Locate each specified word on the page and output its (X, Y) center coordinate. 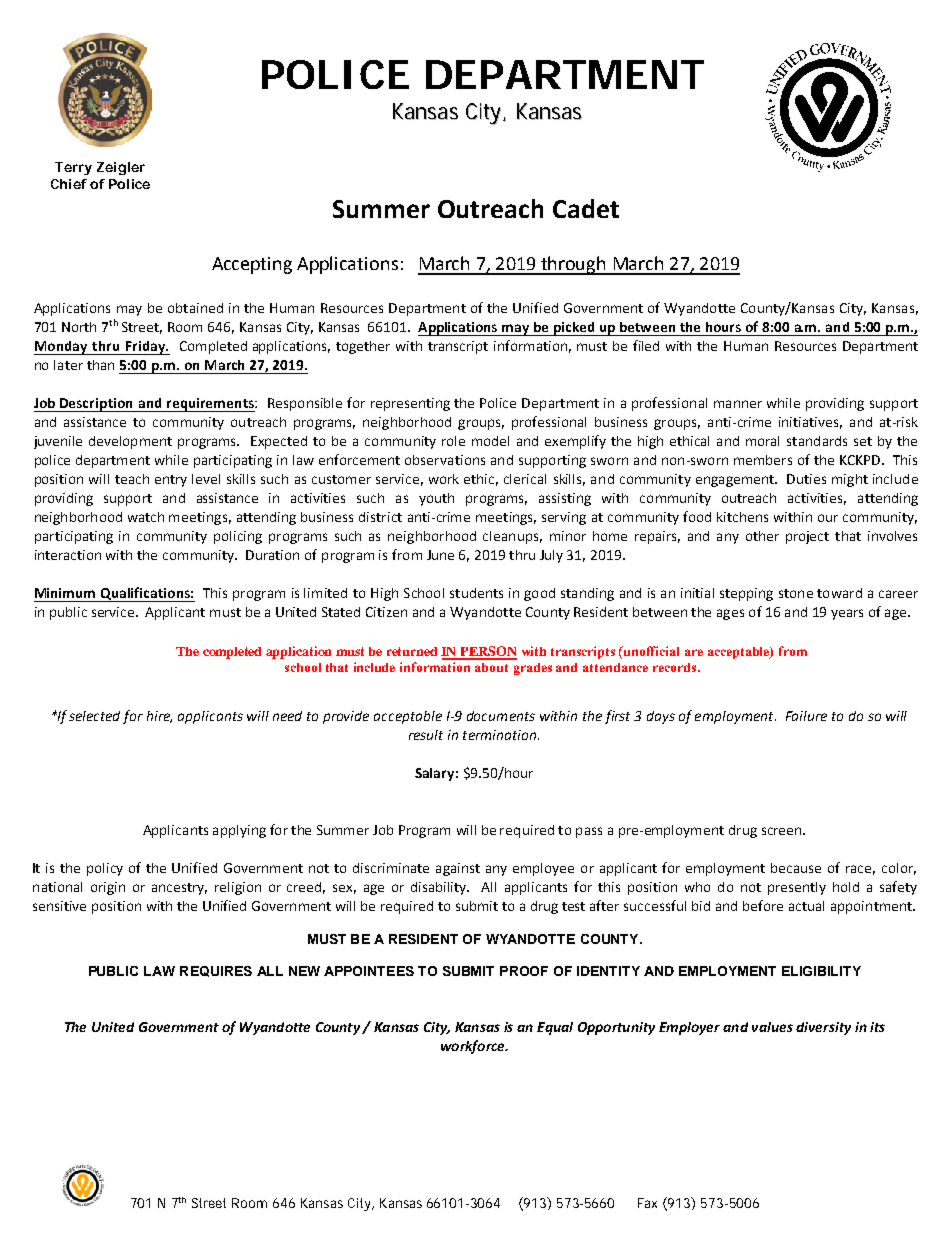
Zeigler (121, 168)
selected (94, 716)
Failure (806, 716)
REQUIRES (216, 971)
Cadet (586, 208)
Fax (647, 1203)
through (573, 265)
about (491, 667)
